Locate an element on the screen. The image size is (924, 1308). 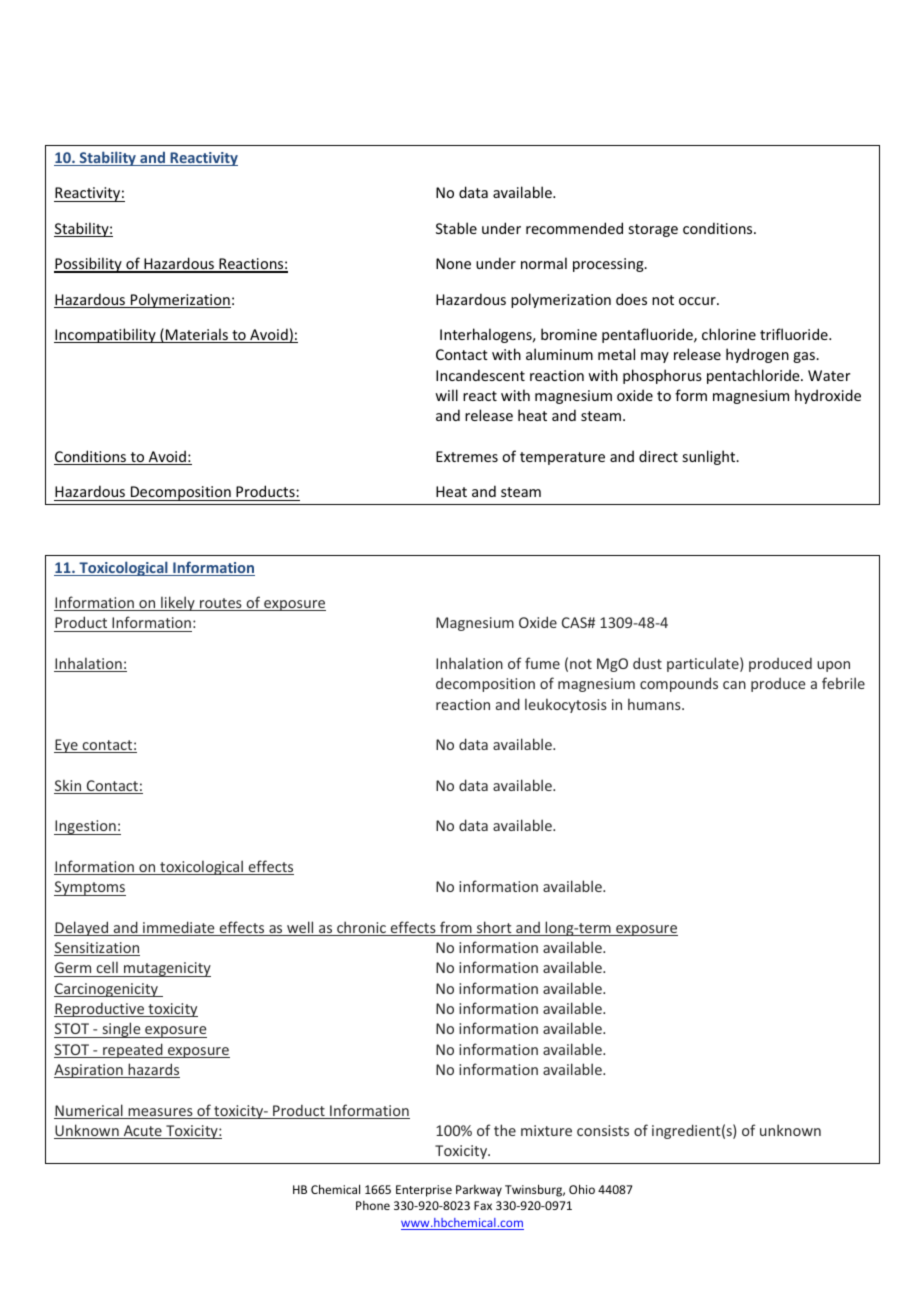
Acute is located at coordinates (142, 1132).
